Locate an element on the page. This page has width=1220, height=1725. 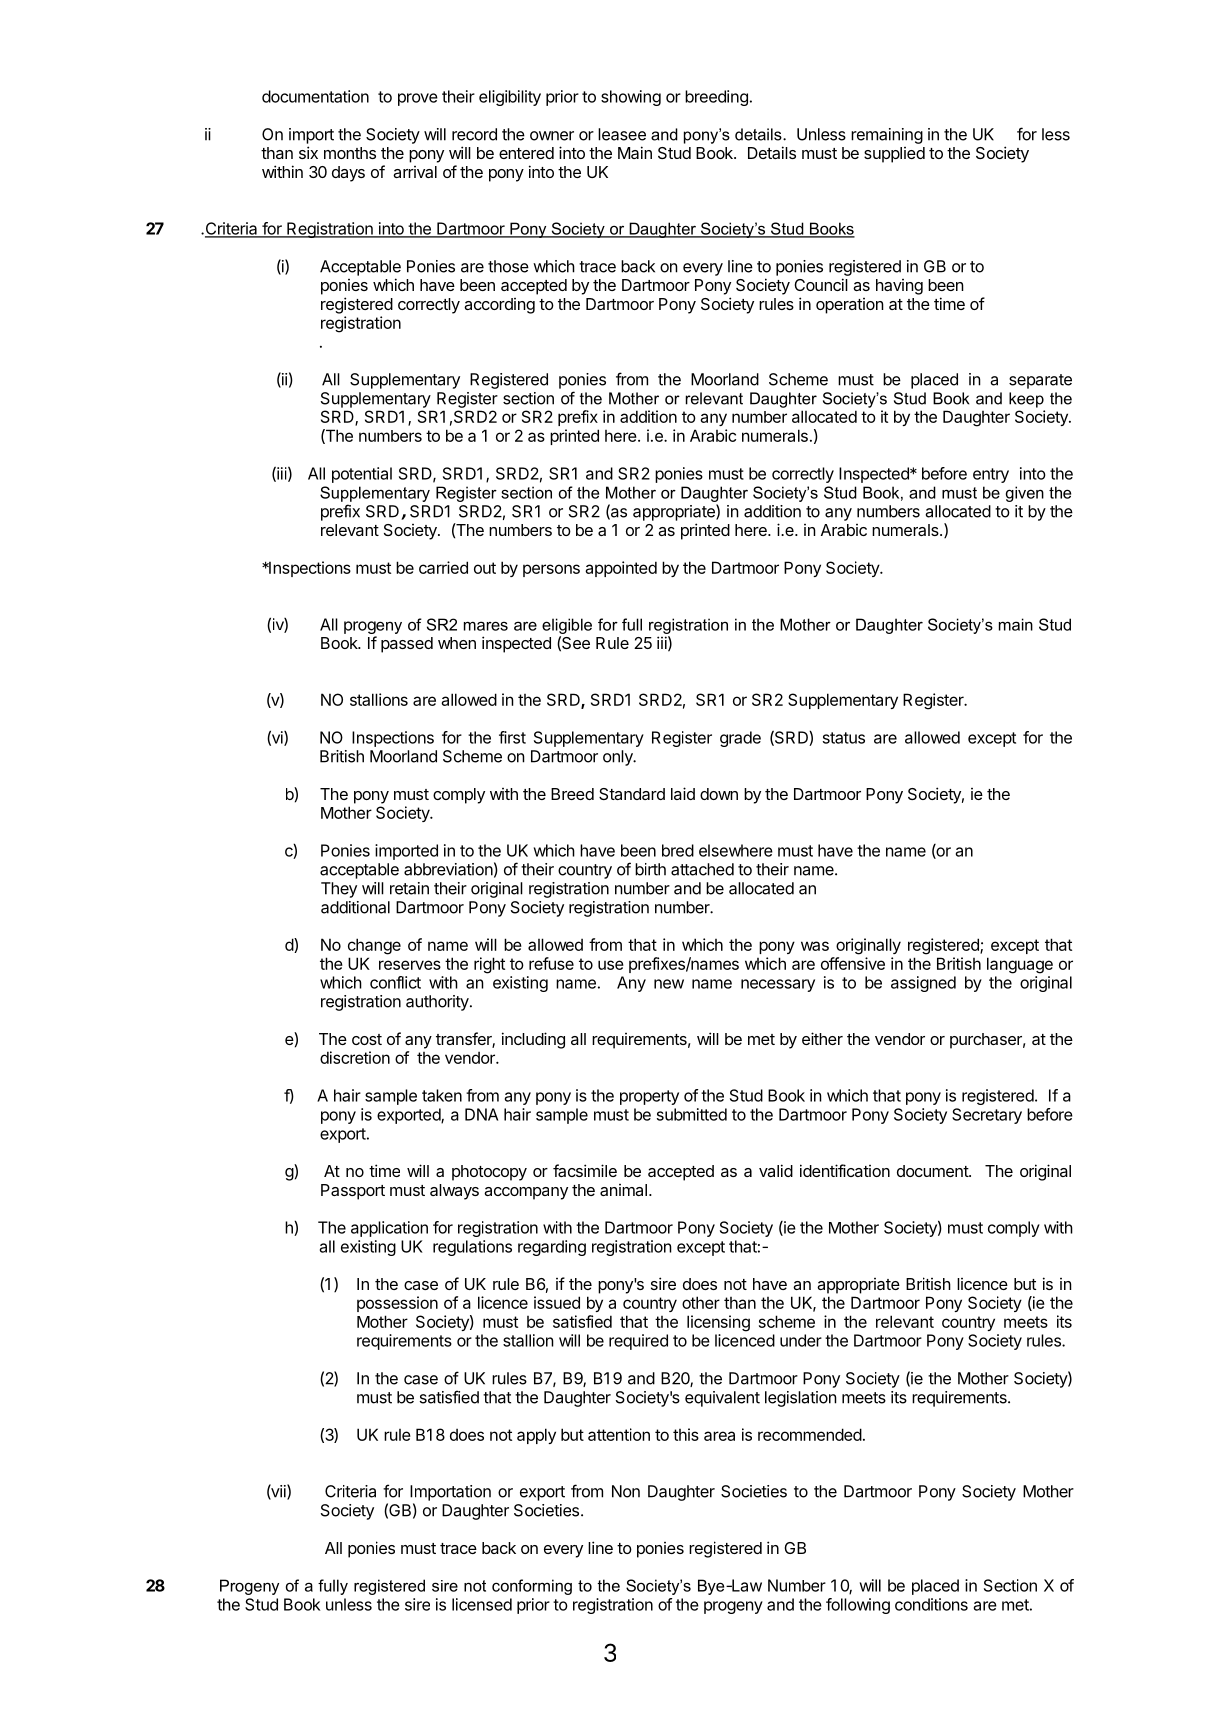
animal is located at coordinates (623, 1190).
